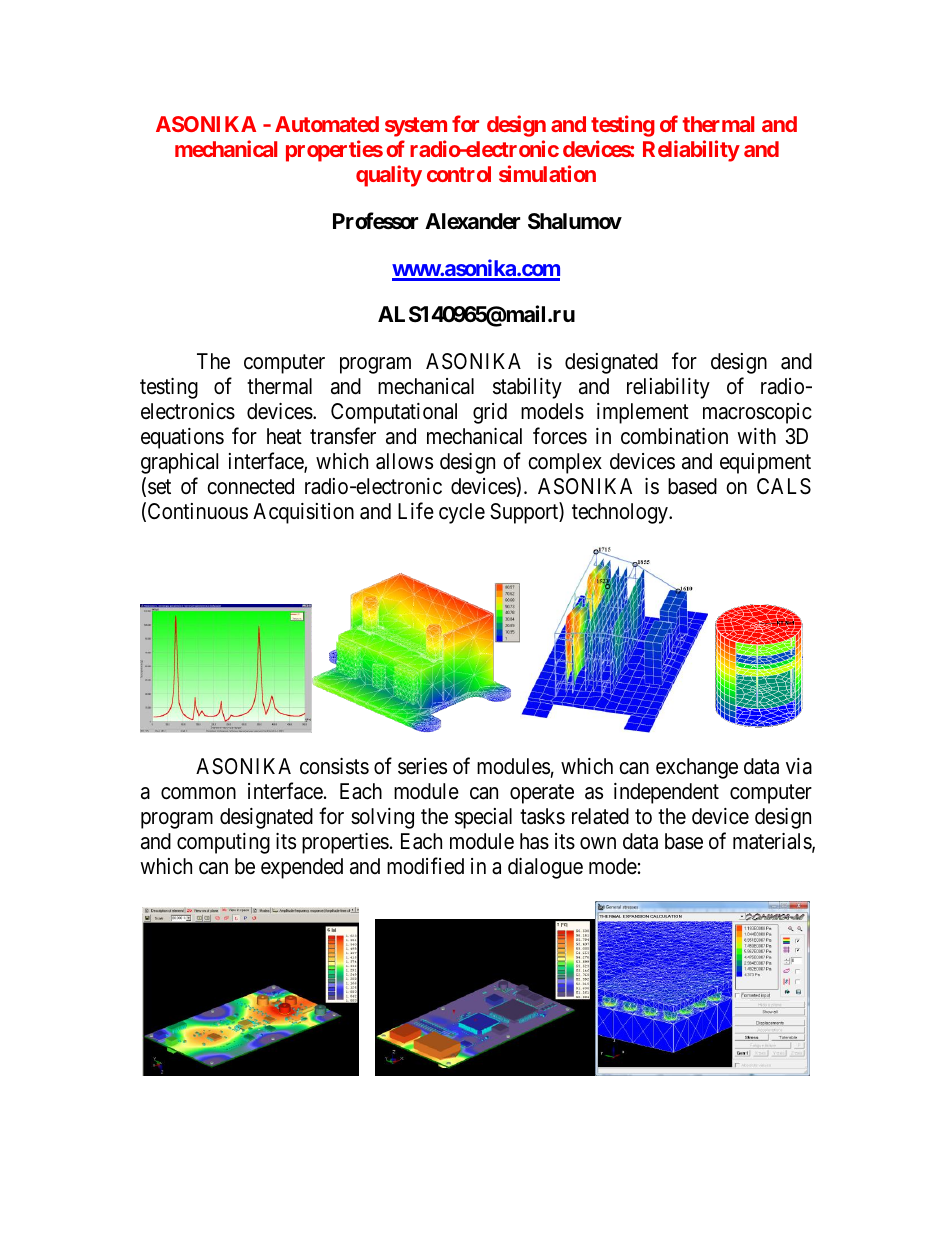 This screenshot has height=1233, width=952. What do you see at coordinates (697, 768) in the screenshot?
I see `exchange` at bounding box center [697, 768].
